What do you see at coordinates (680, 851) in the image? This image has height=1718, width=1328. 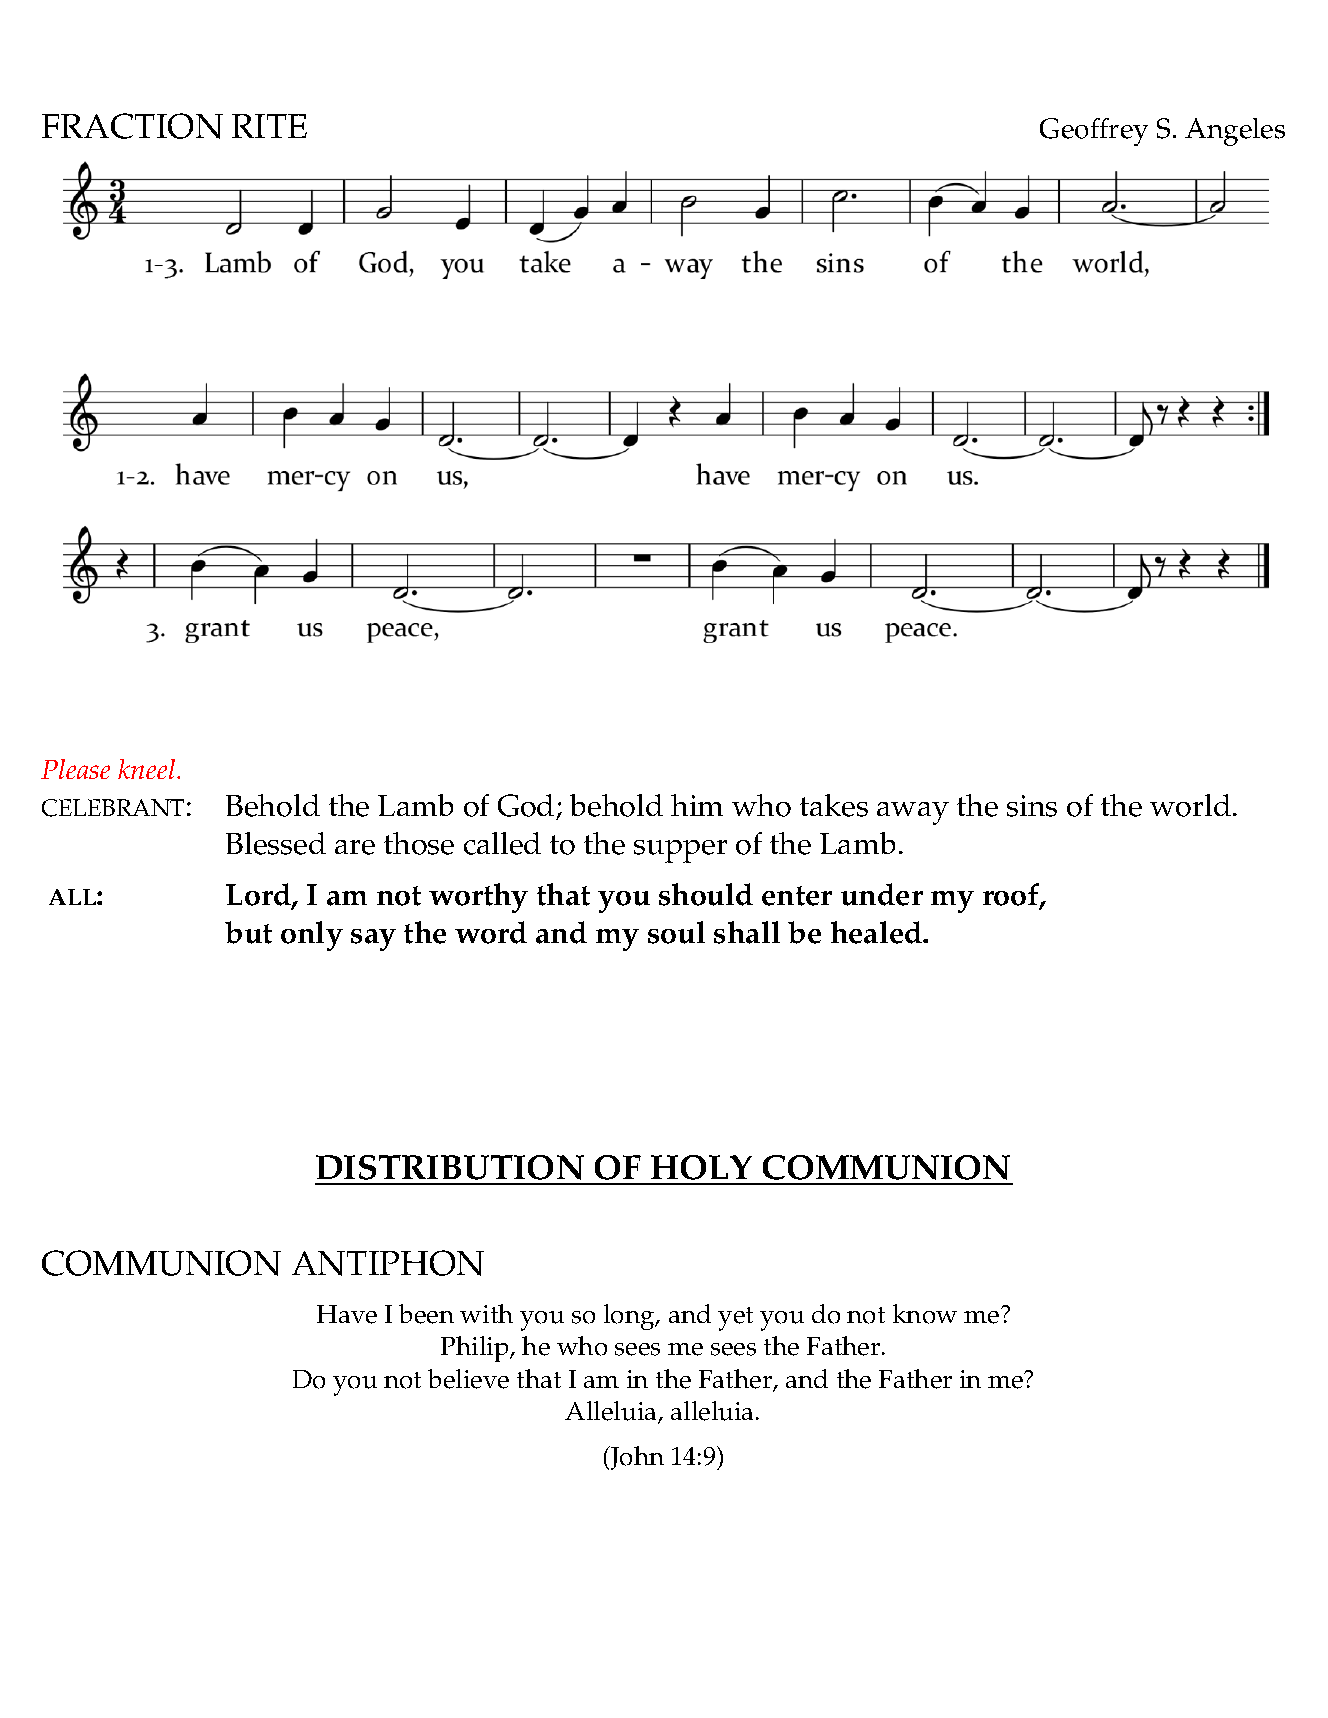 I see `supper` at bounding box center [680, 851].
